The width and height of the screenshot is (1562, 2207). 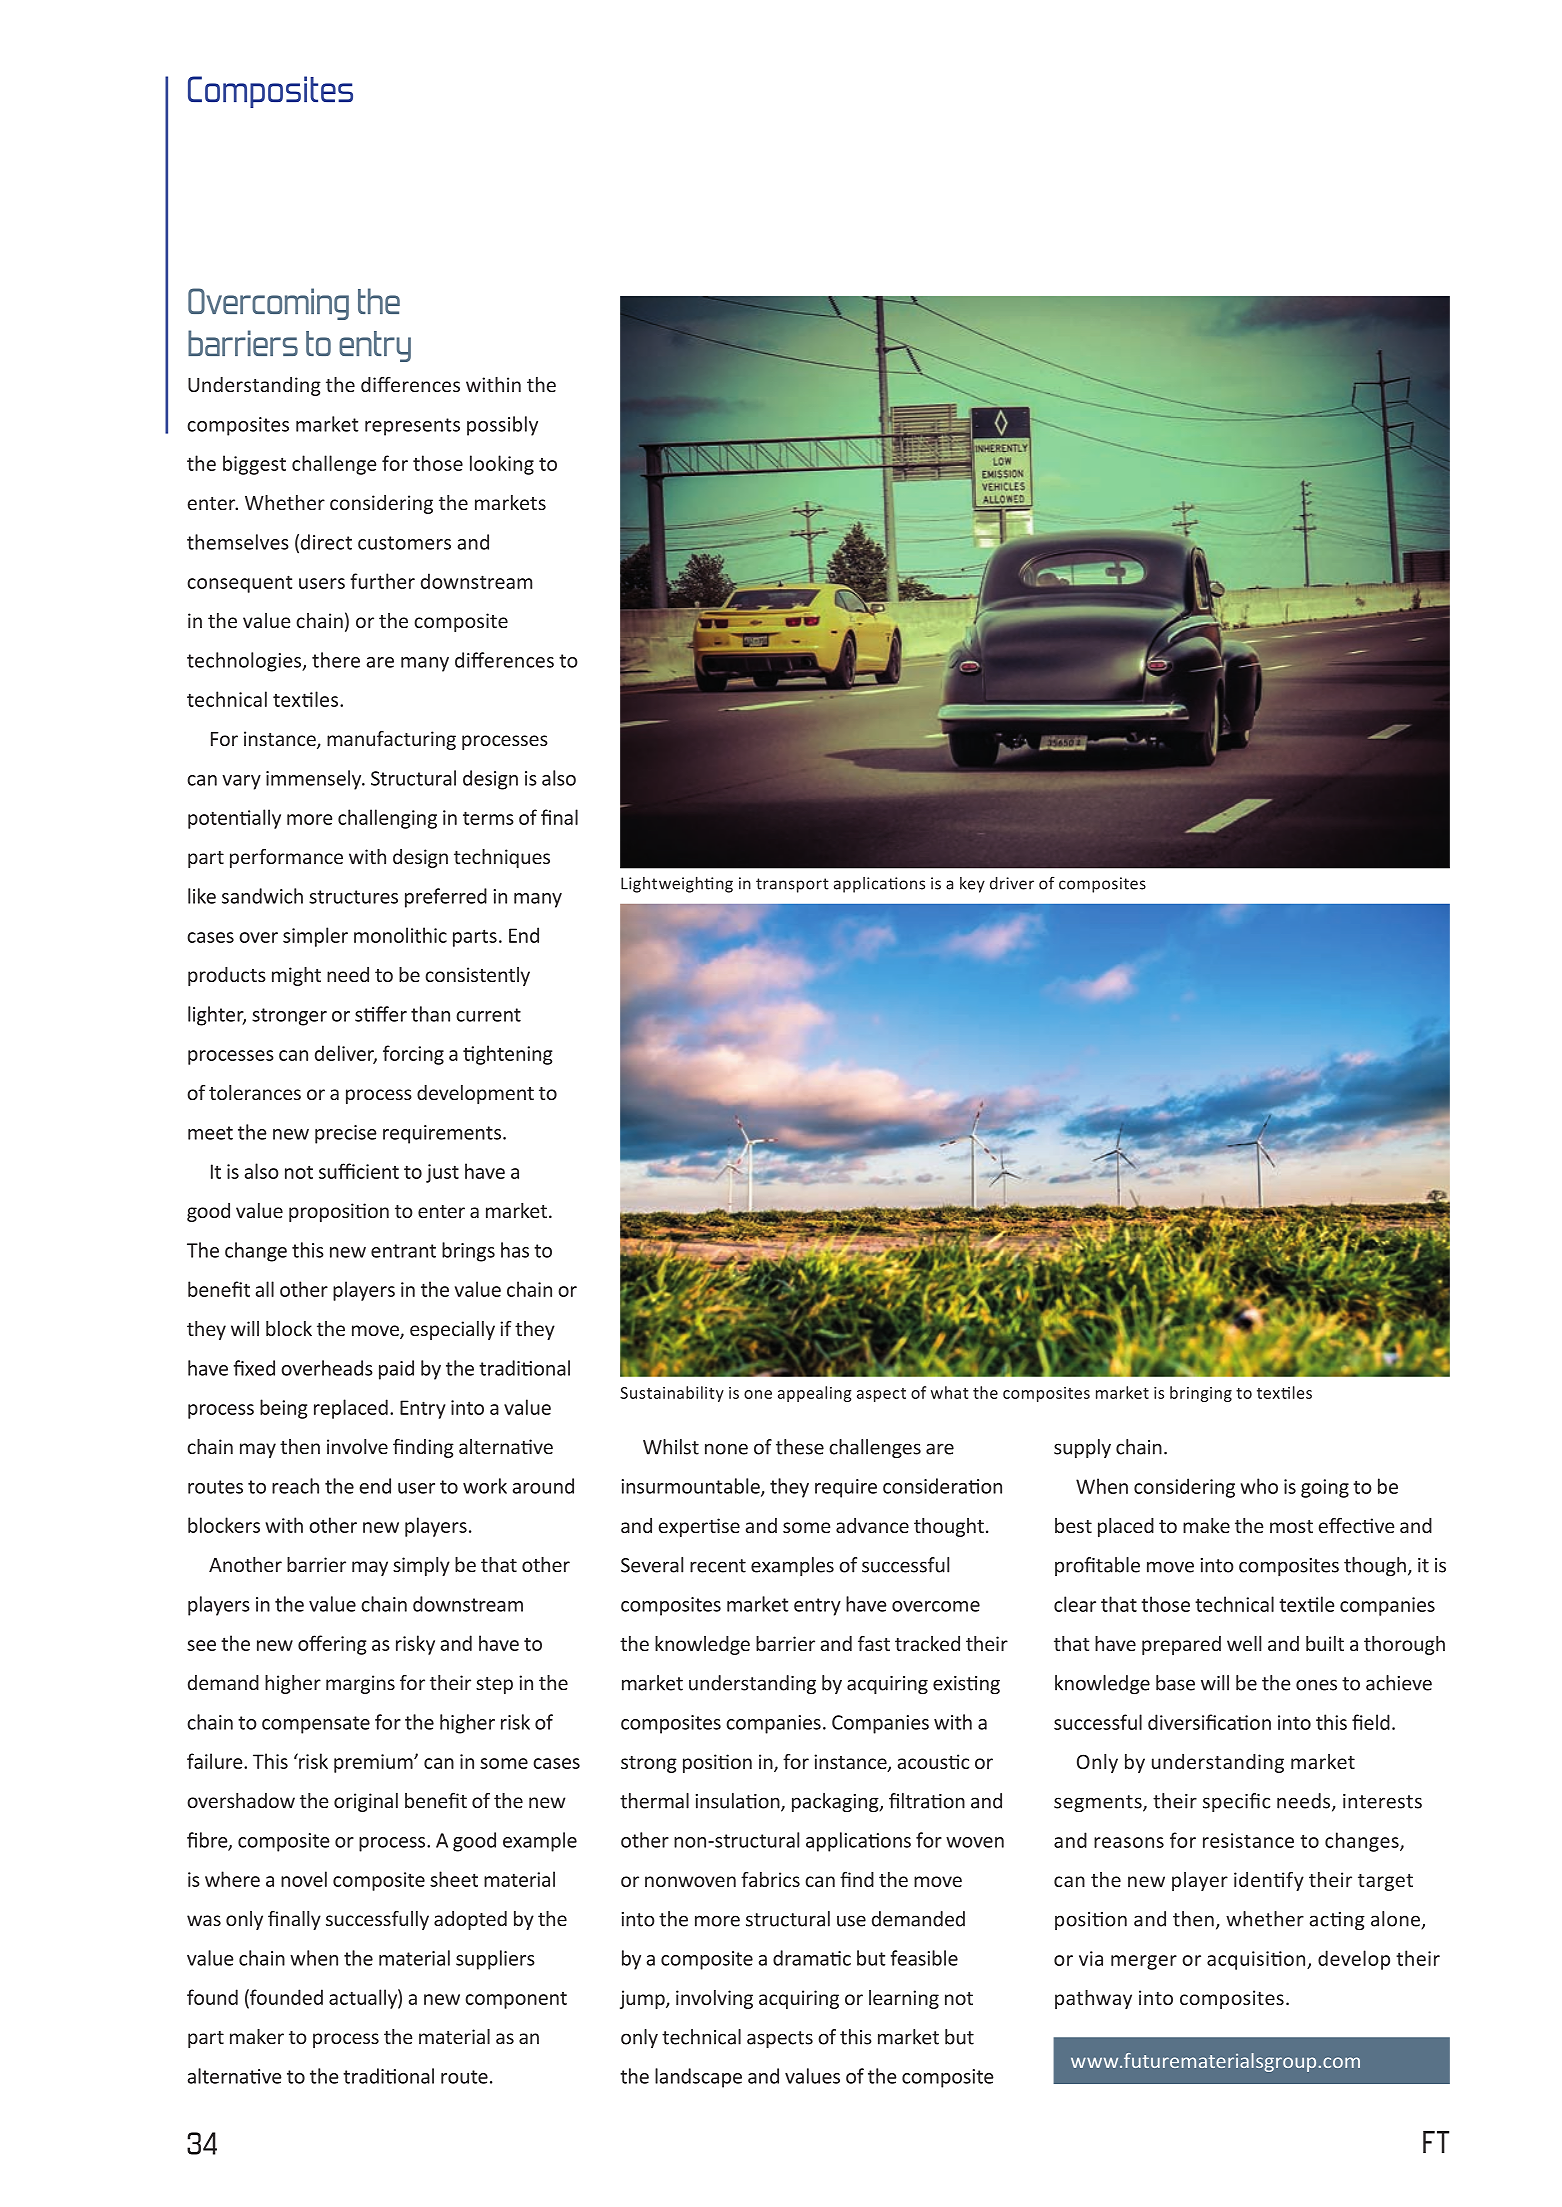 What do you see at coordinates (502, 465) in the screenshot?
I see `looking` at bounding box center [502, 465].
